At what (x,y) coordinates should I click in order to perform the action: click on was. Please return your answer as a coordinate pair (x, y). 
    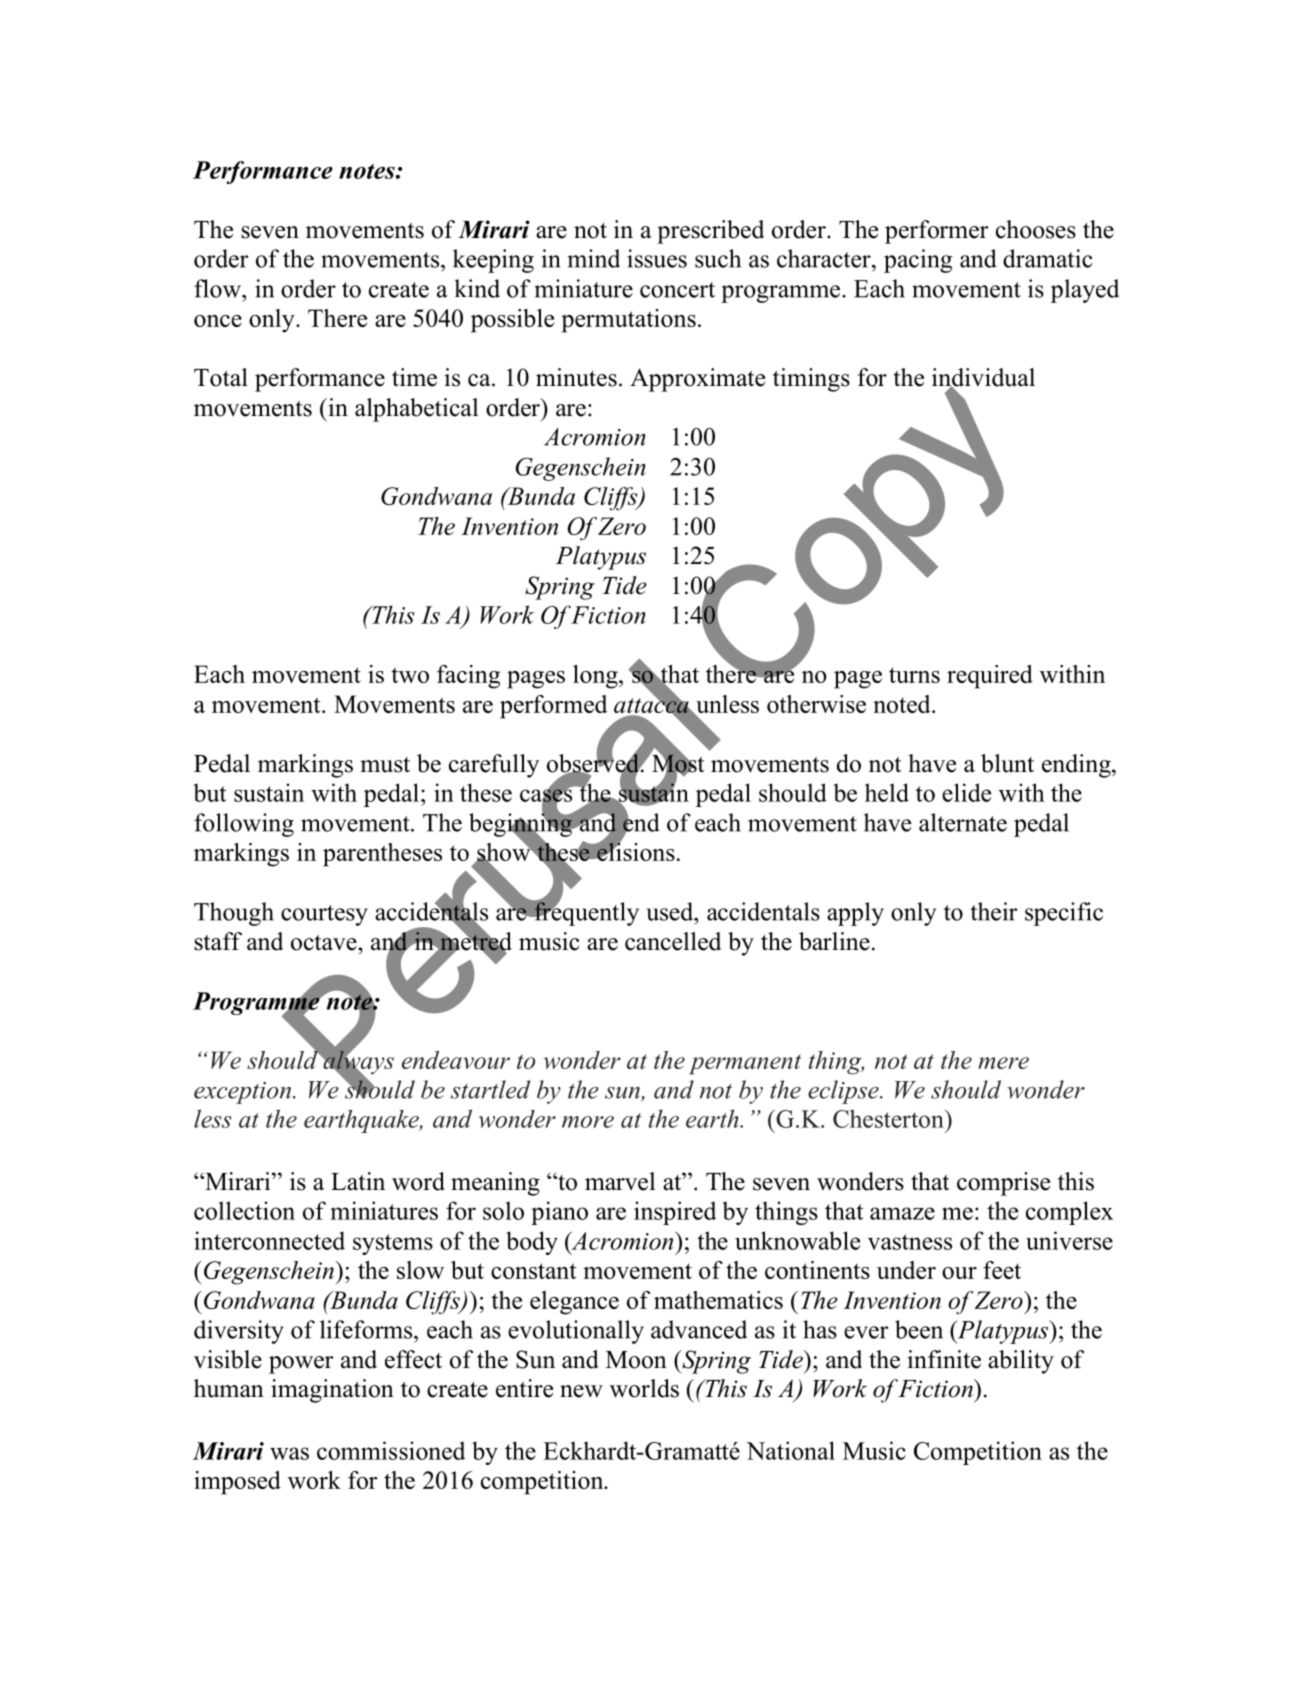
    Looking at the image, I should click on (289, 1453).
